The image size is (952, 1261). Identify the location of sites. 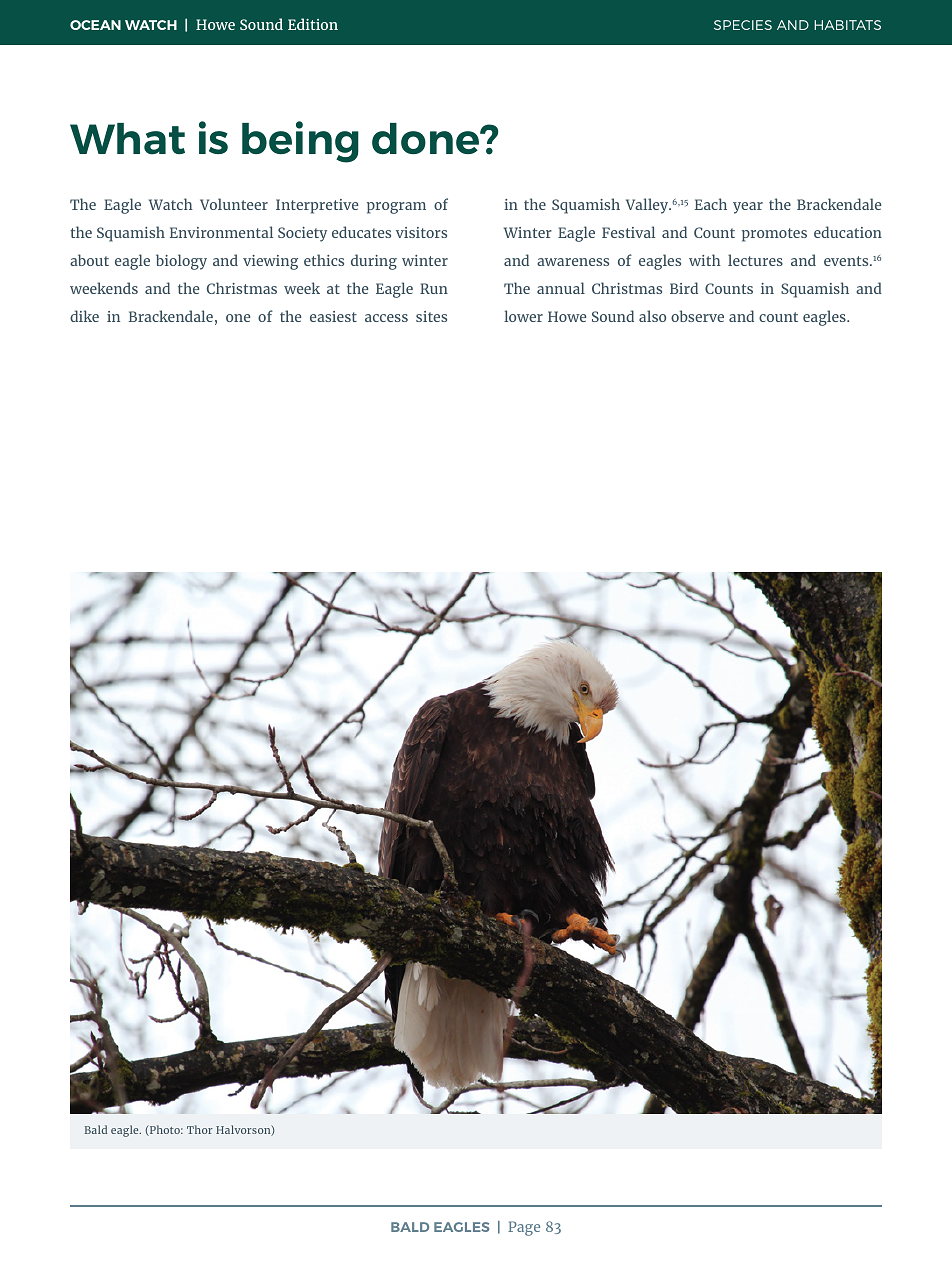
(431, 316).
